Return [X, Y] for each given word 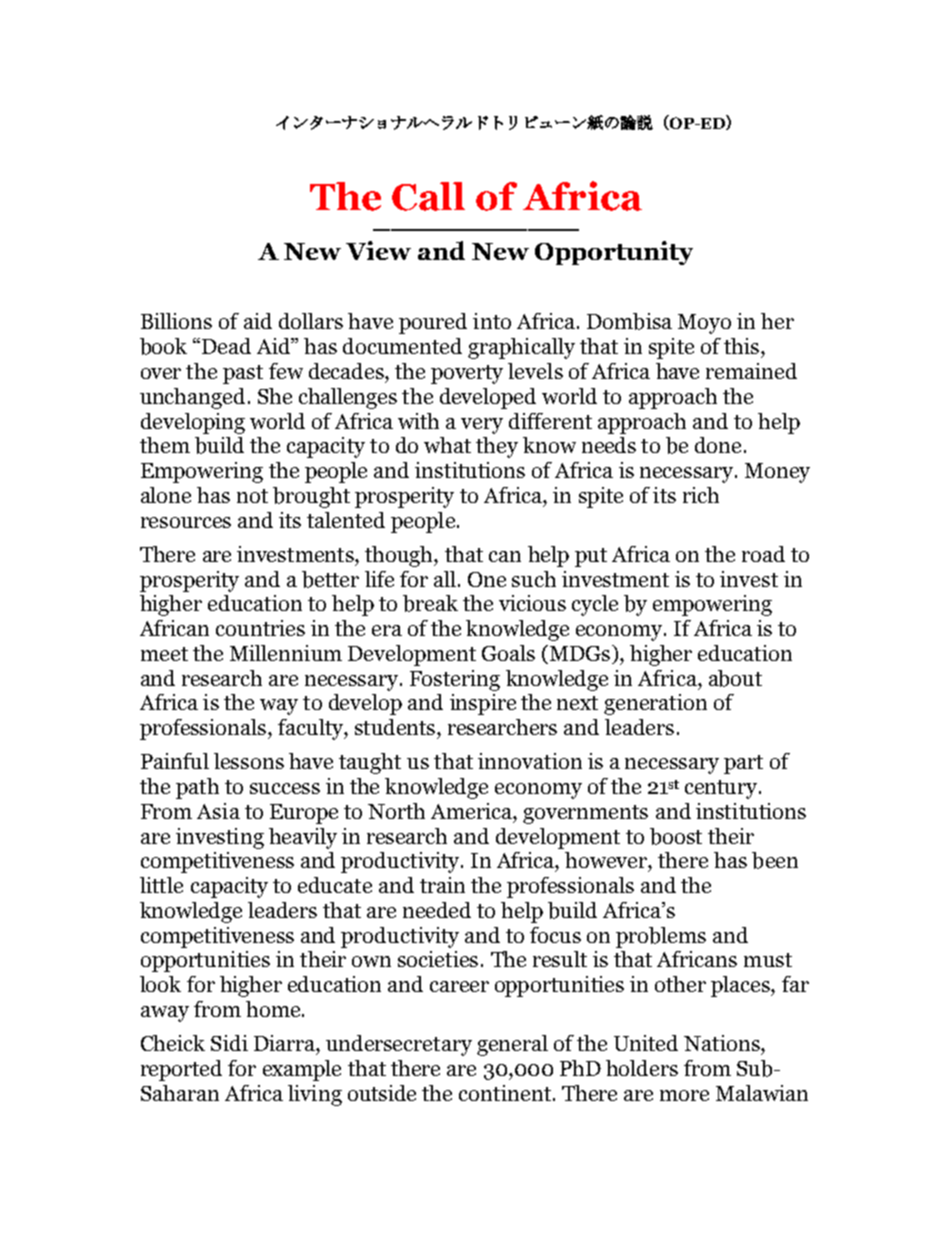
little [161, 885]
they [497, 447]
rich [701, 495]
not [252, 496]
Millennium [286, 653]
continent [505, 1093]
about [735, 678]
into [492, 321]
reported [181, 1070]
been [775, 860]
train [442, 885]
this [743, 346]
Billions [176, 321]
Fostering [455, 680]
